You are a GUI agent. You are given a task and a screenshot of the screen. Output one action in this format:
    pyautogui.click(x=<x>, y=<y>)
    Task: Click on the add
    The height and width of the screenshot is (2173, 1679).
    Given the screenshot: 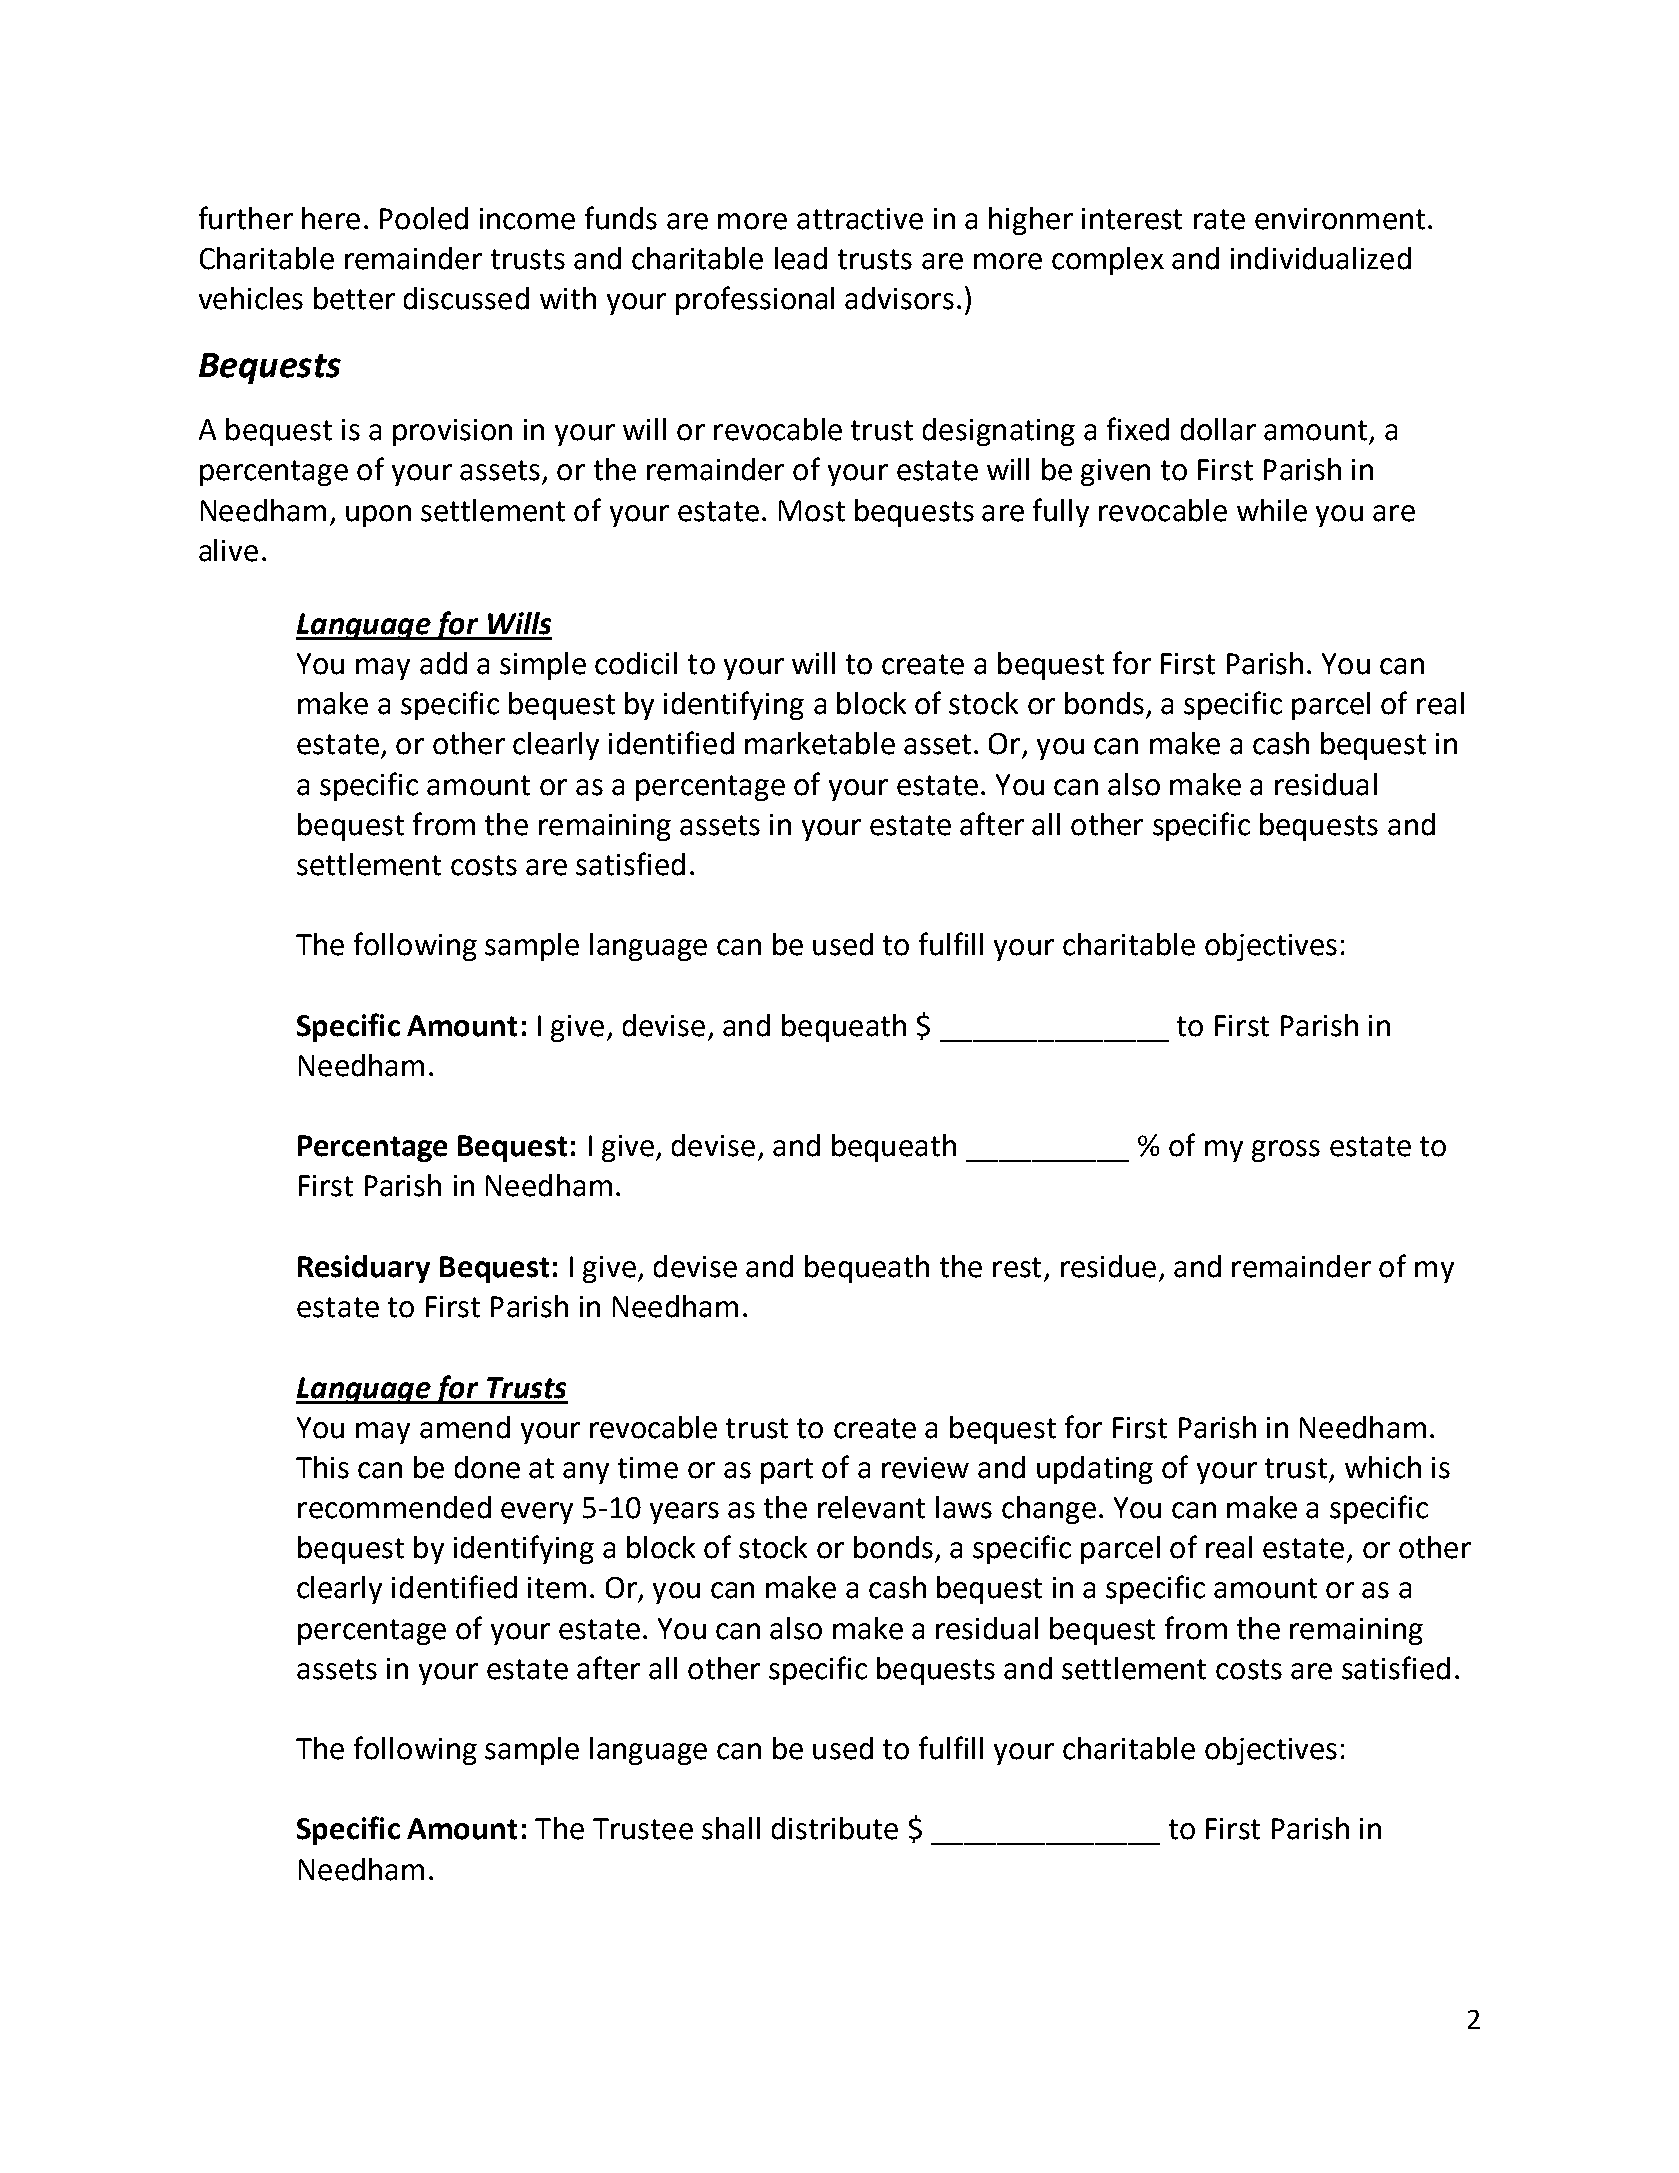 What is the action you would take?
    pyautogui.click(x=443, y=663)
